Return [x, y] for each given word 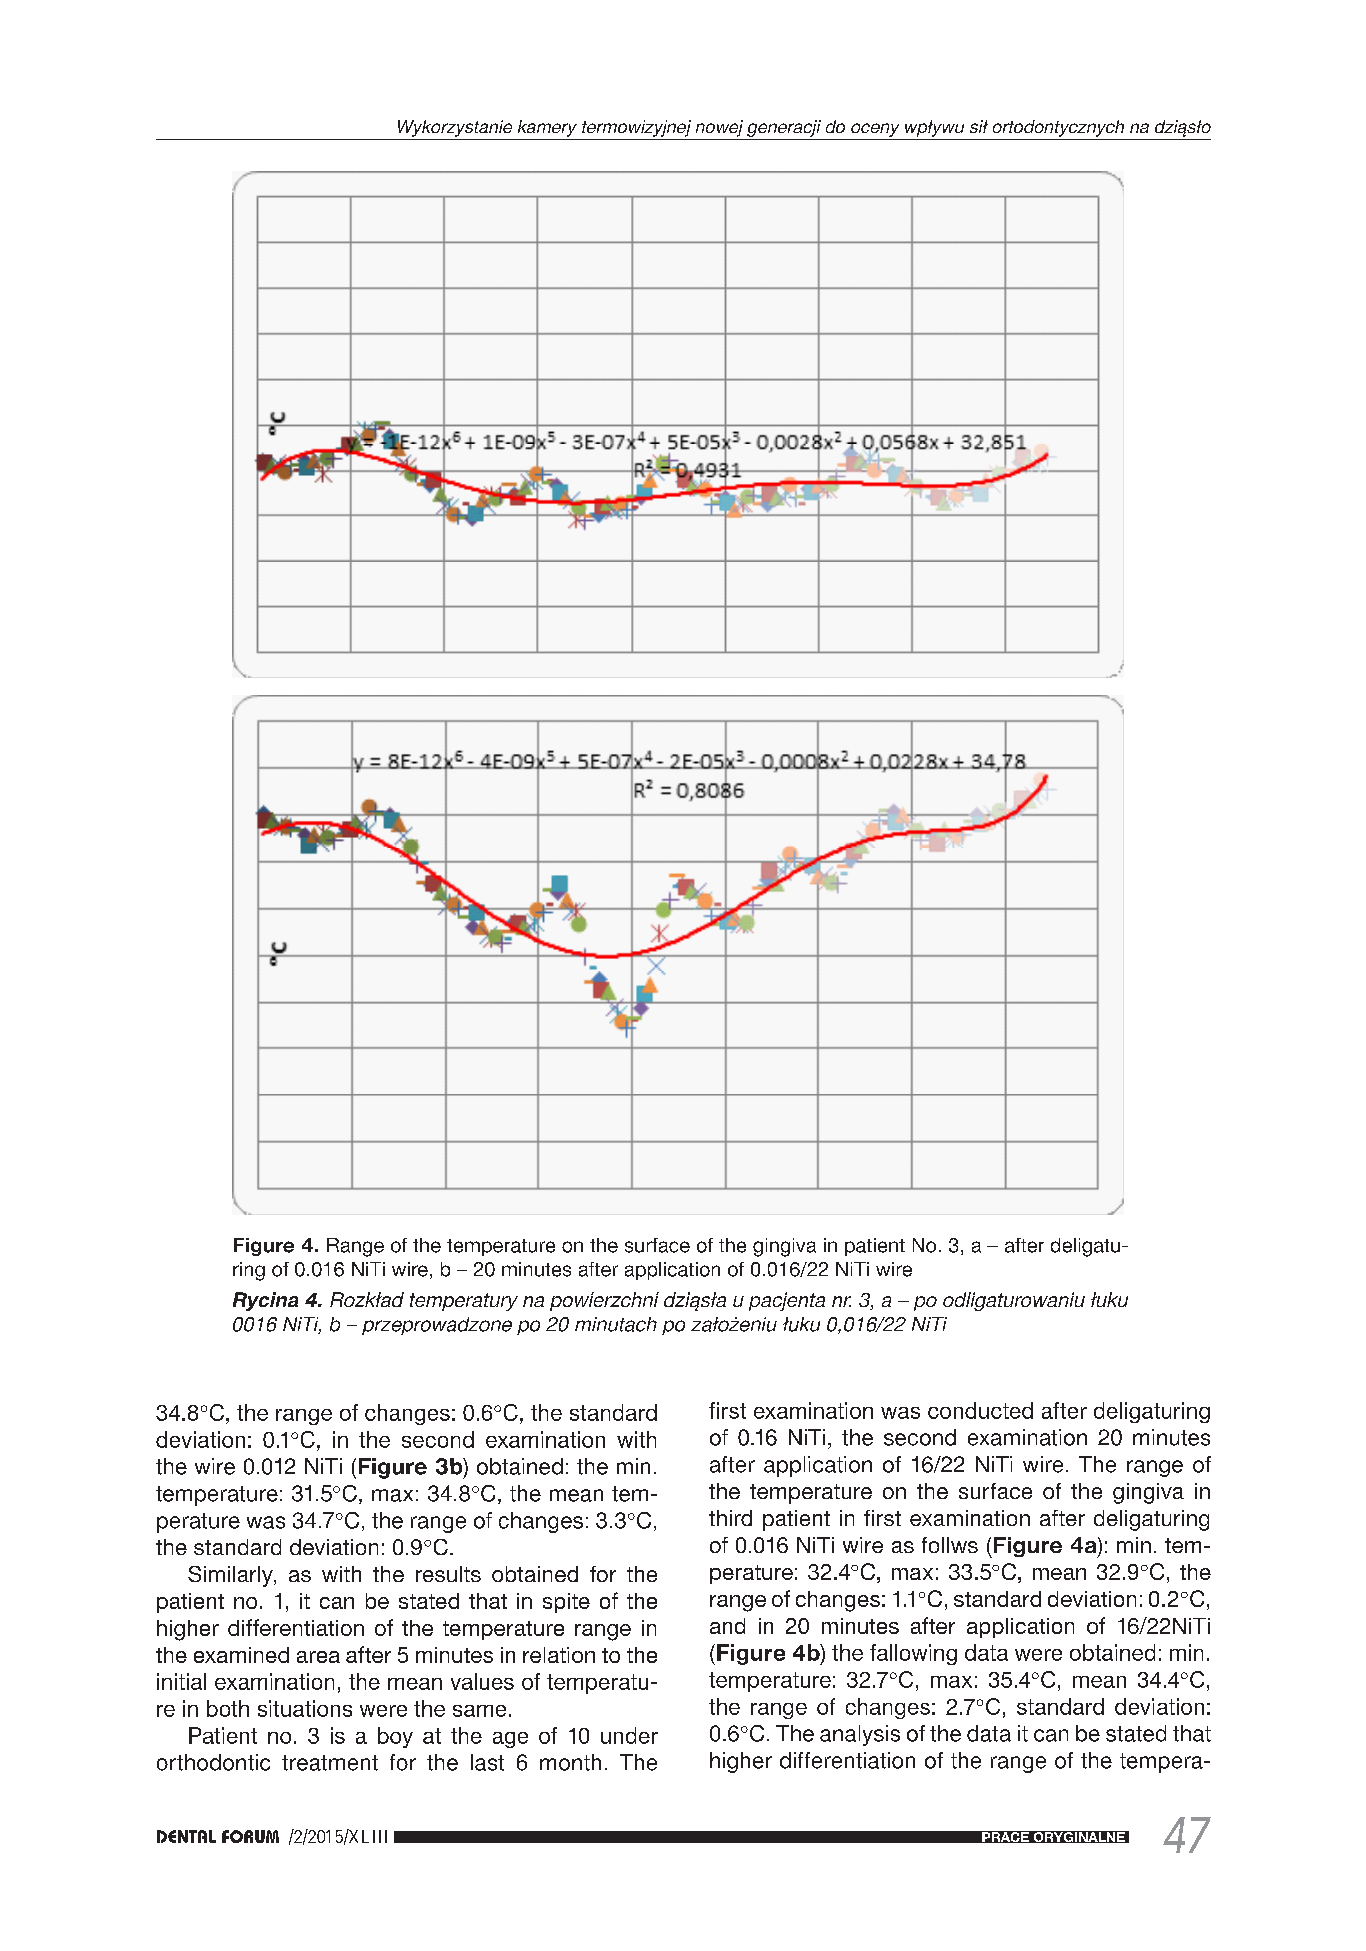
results [448, 1574]
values [482, 1681]
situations [305, 1708]
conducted [980, 1410]
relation [559, 1655]
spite [566, 1603]
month [570, 1762]
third [730, 1518]
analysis [860, 1735]
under [629, 1735]
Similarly [231, 1576]
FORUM [250, 1836]
